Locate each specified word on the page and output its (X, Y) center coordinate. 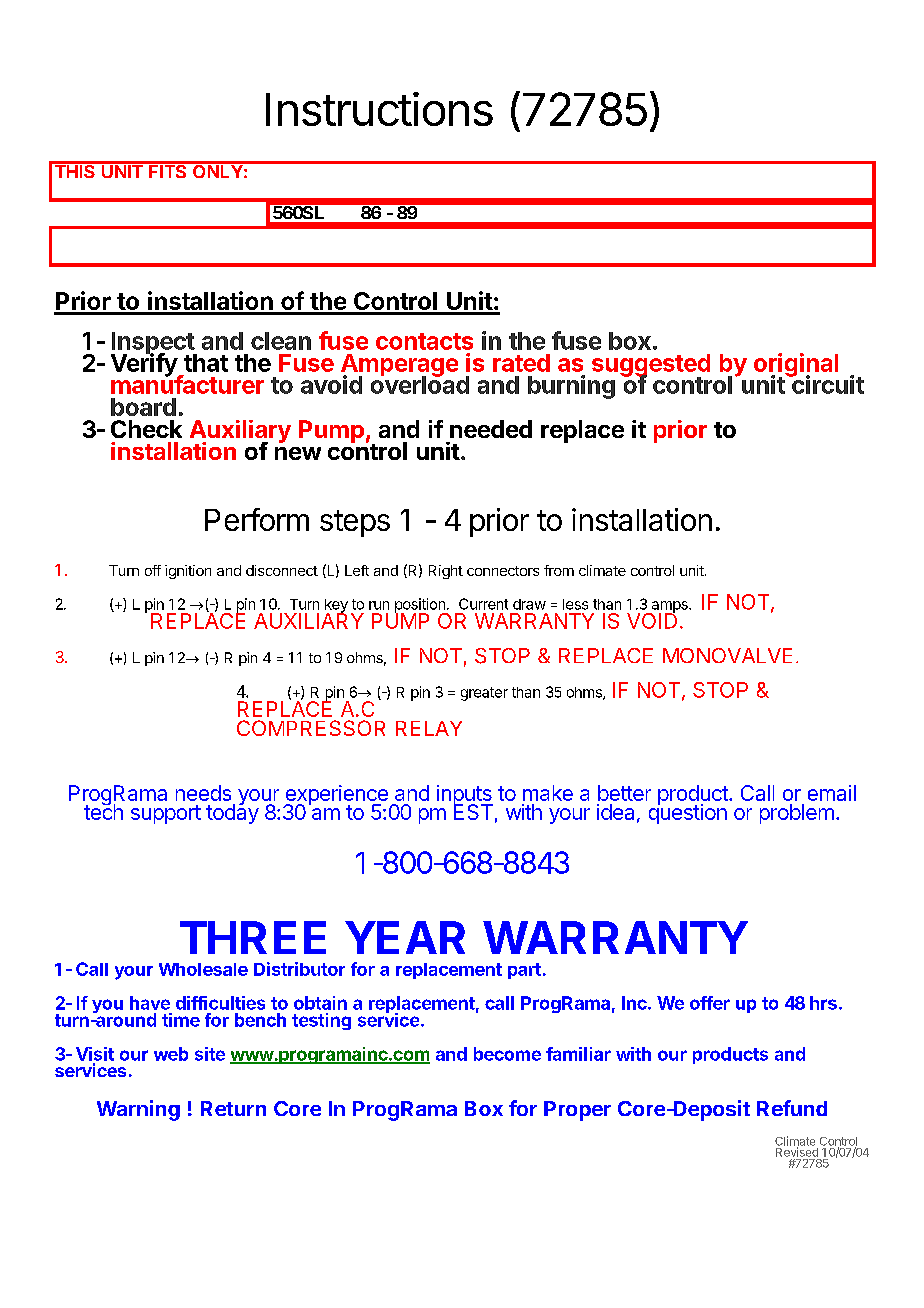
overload (420, 384)
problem (797, 814)
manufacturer (187, 384)
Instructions (379, 109)
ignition (188, 572)
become (507, 1054)
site (210, 1054)
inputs (465, 796)
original (796, 366)
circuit (827, 384)
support (166, 814)
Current (483, 604)
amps (669, 608)
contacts (424, 341)
